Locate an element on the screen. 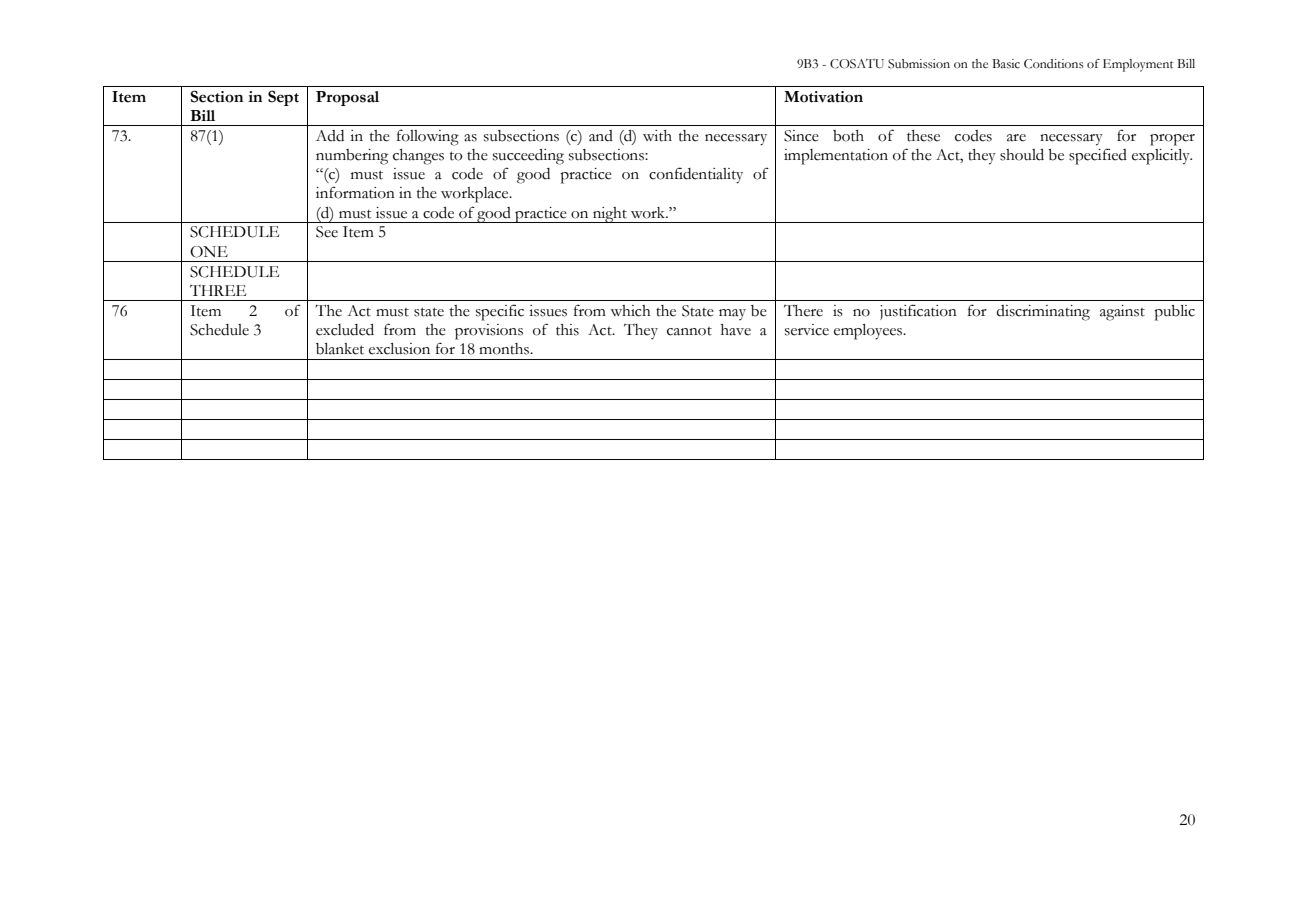 The width and height of the screenshot is (1307, 924). blanket is located at coordinates (340, 349).
